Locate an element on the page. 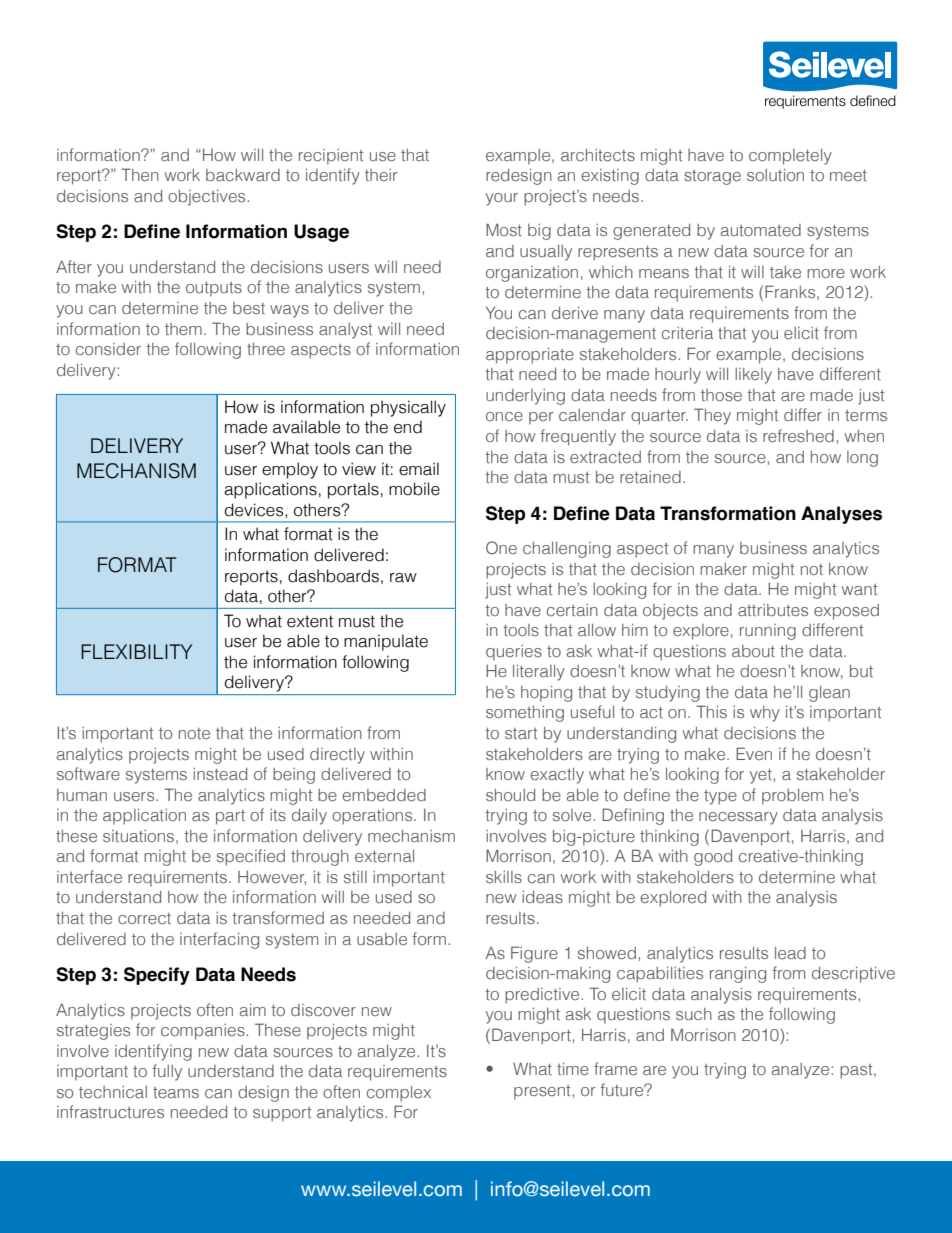  mobile is located at coordinates (414, 489).
